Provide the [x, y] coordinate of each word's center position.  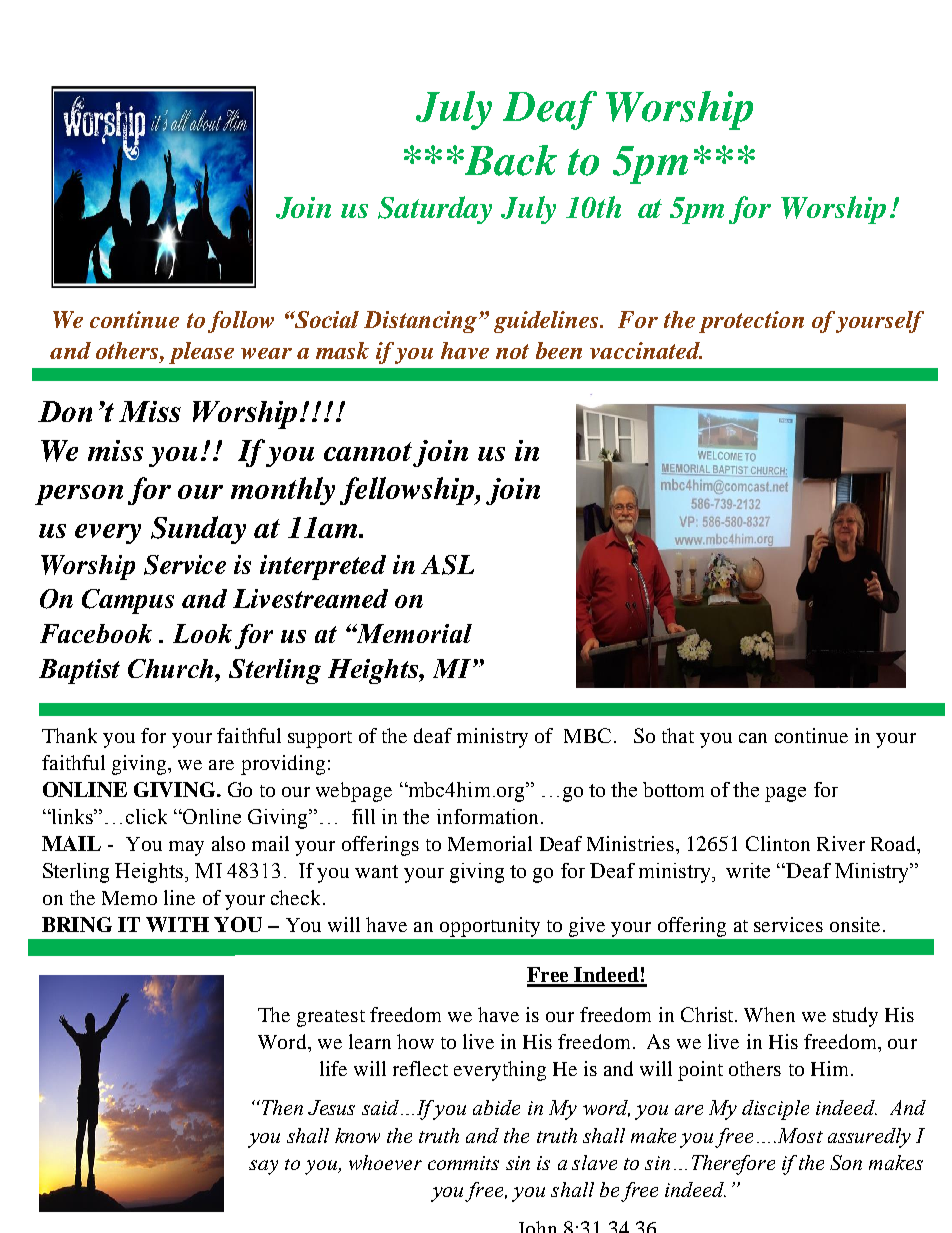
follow [241, 322]
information [487, 816]
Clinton [778, 843]
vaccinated [646, 350]
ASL [447, 565]
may [186, 848]
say [263, 1167]
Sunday [198, 530]
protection [751, 322]
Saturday [435, 210]
